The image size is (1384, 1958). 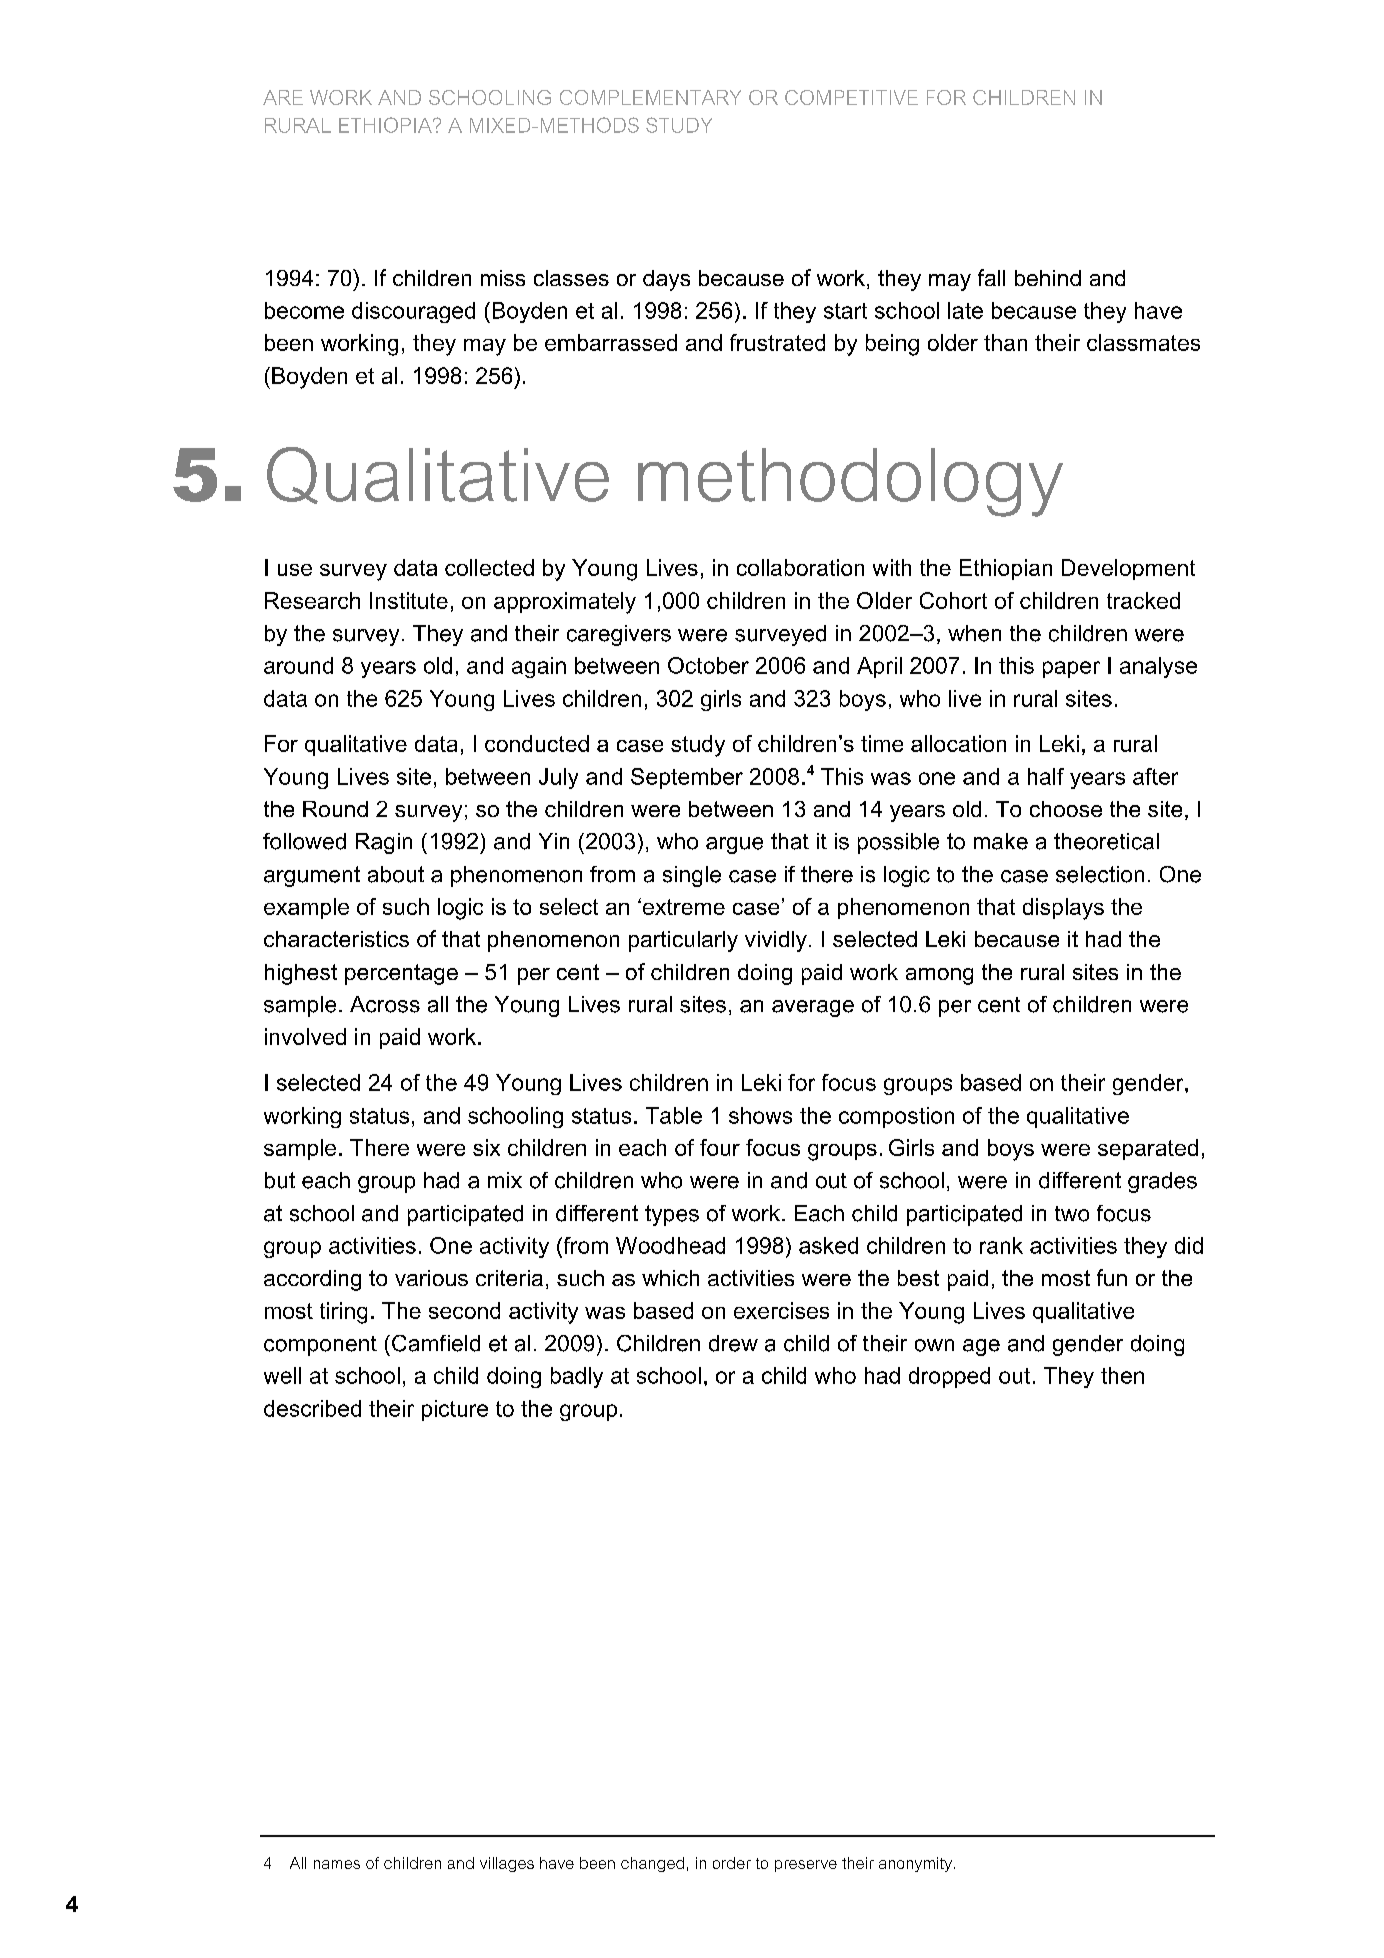 I want to click on Development, so click(x=1128, y=569).
